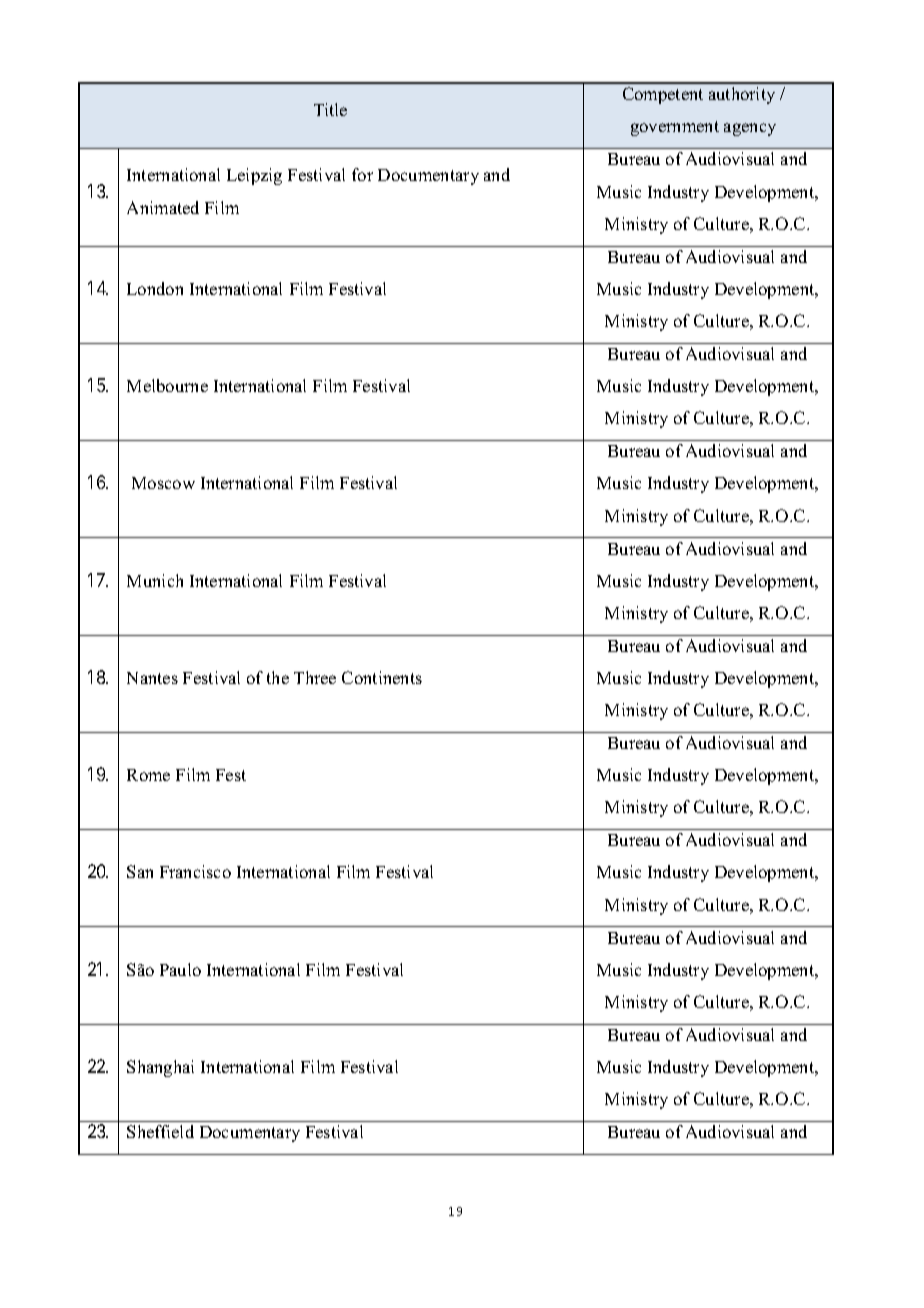 Image resolution: width=924 pixels, height=1308 pixels. I want to click on Shanghai, so click(160, 1068).
